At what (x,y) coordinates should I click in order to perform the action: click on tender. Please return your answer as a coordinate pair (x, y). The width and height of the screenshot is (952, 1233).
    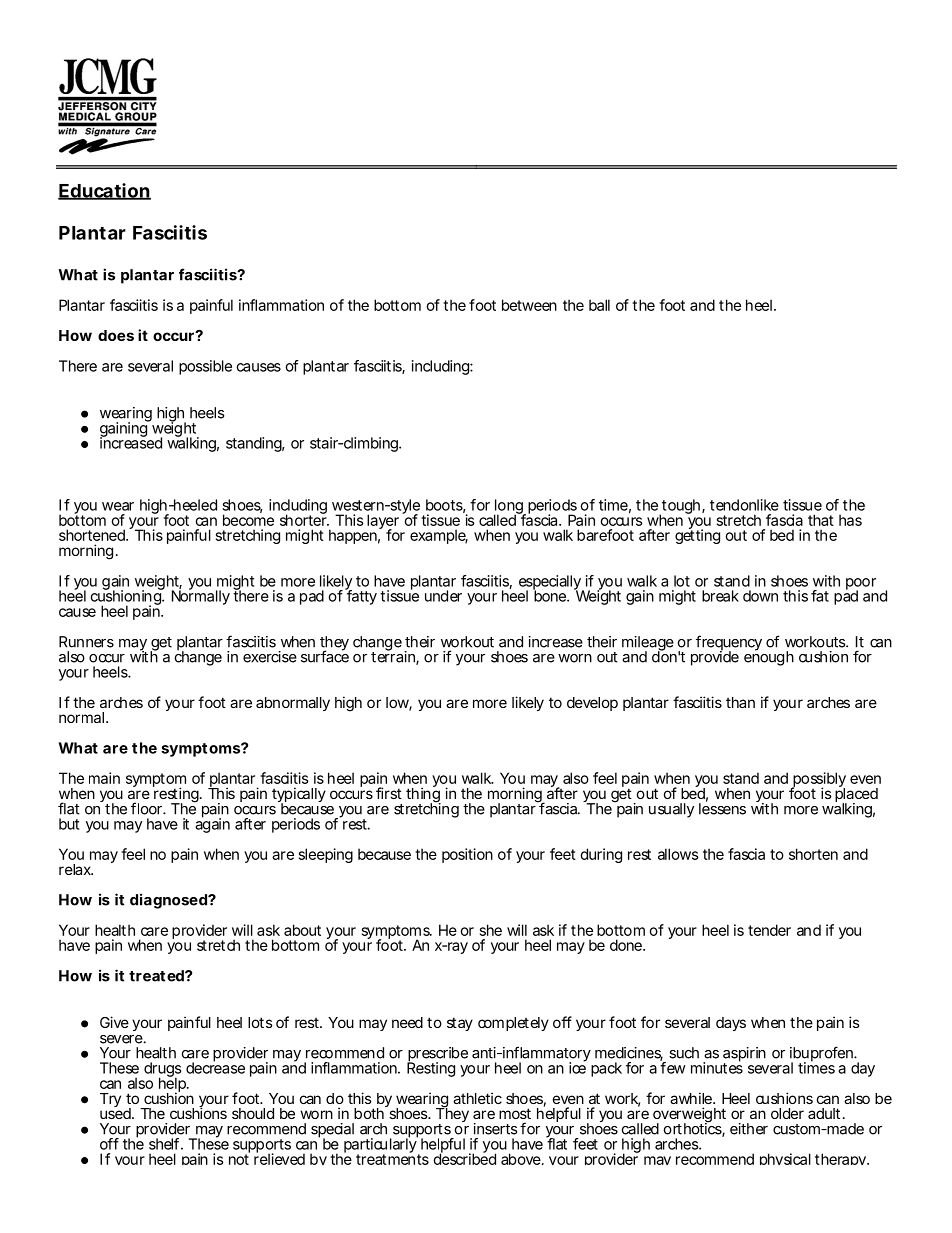
    Looking at the image, I should click on (769, 930).
